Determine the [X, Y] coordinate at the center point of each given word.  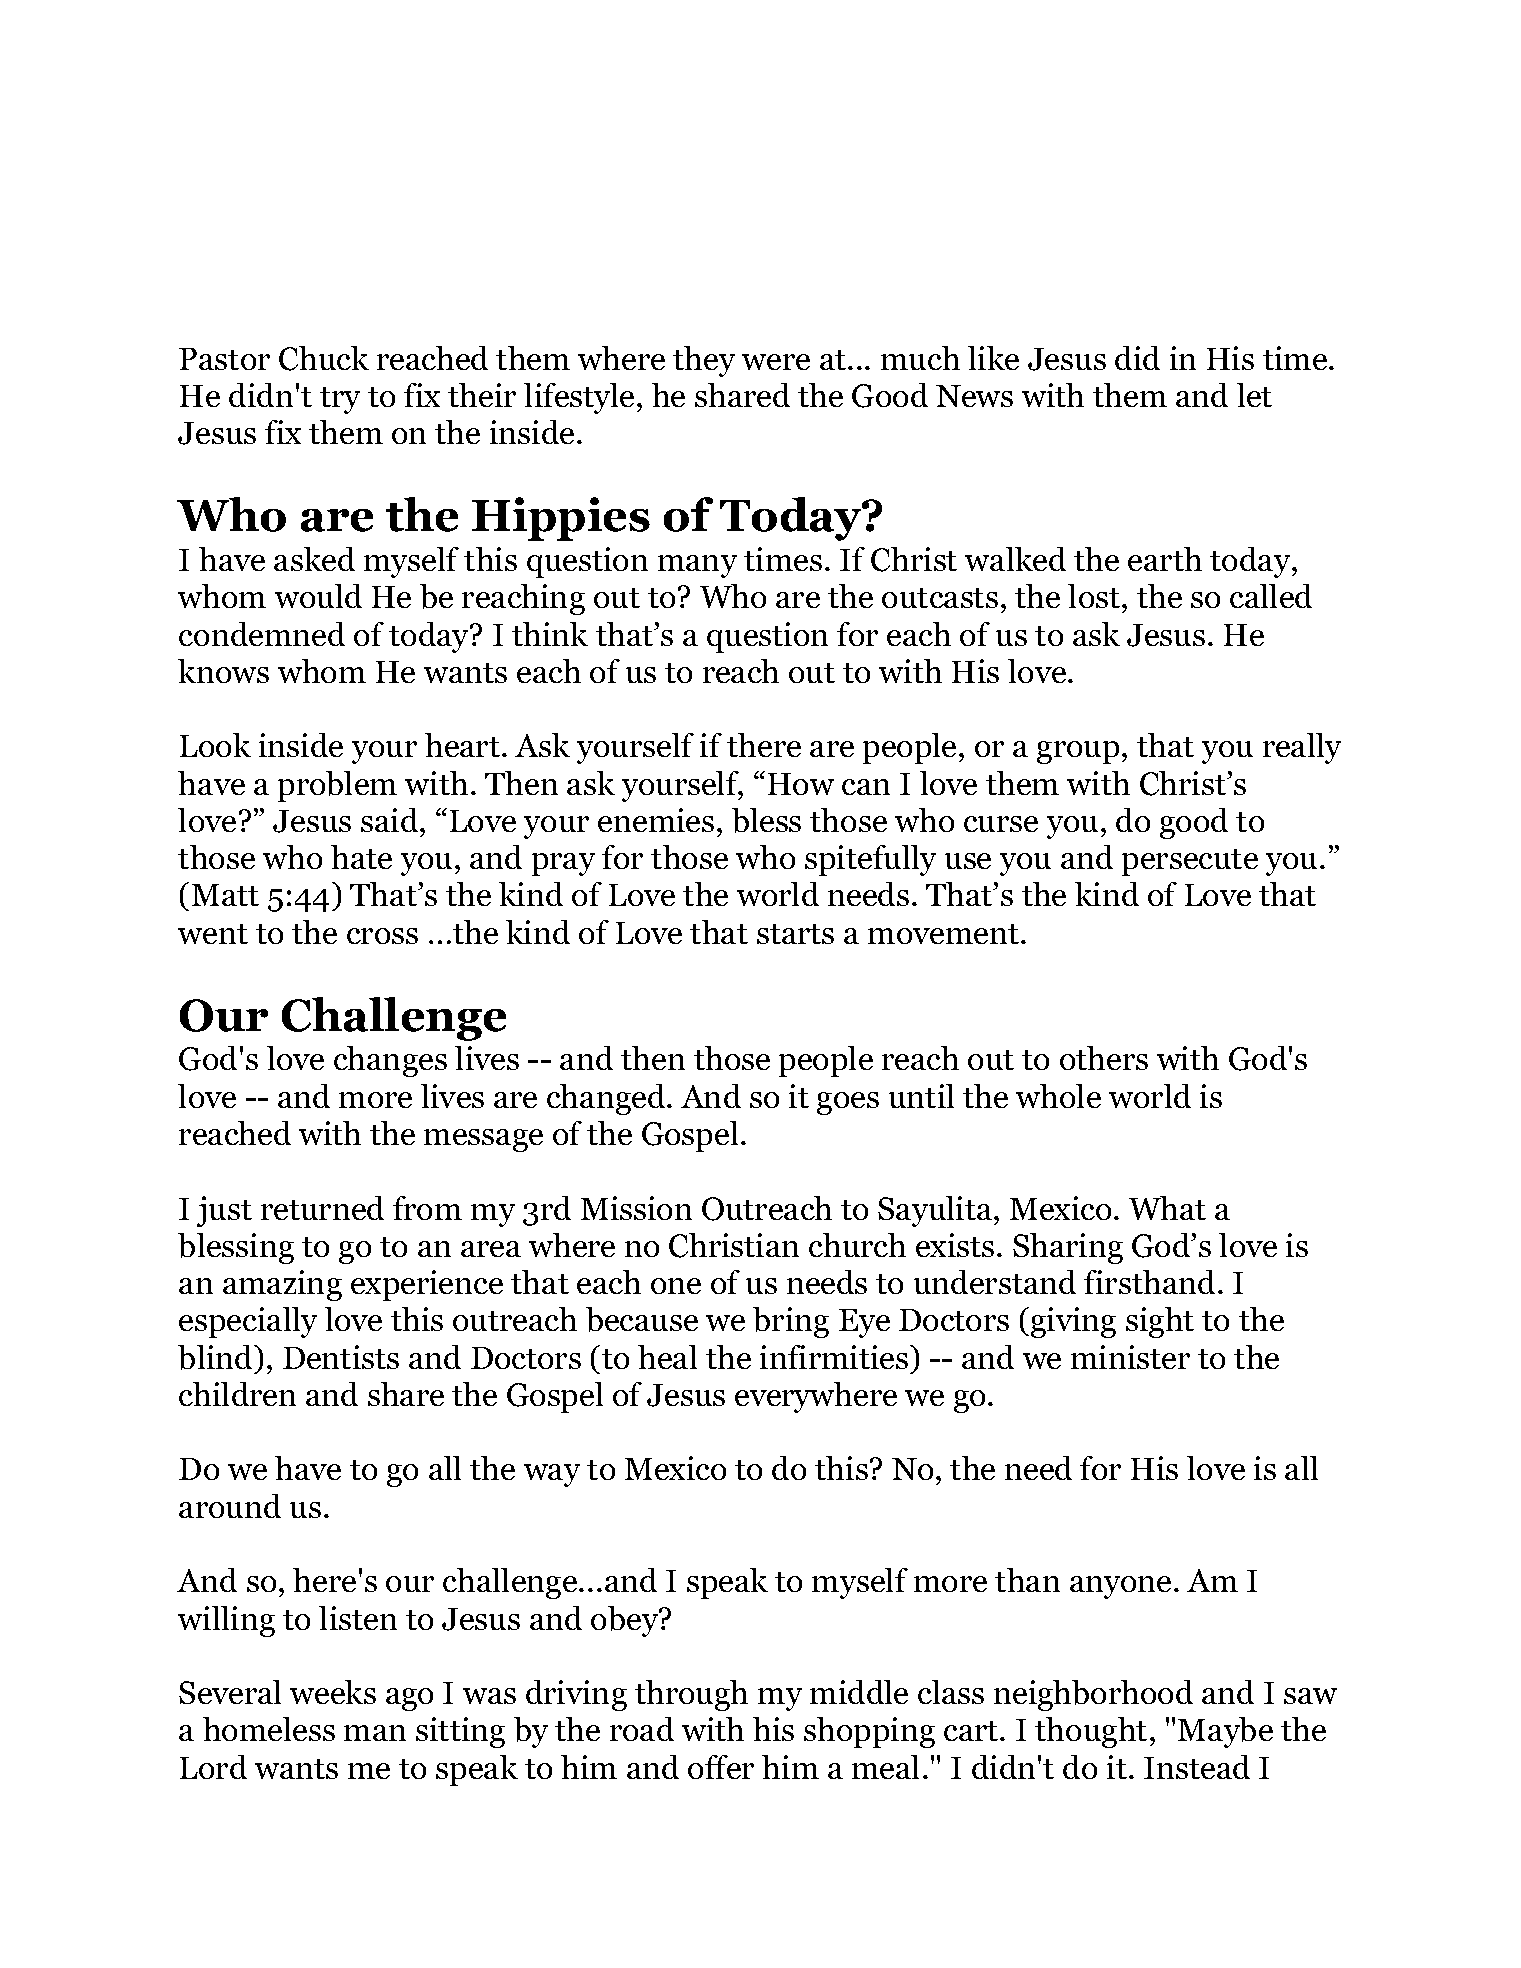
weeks [333, 1692]
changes [390, 1061]
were [776, 362]
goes [848, 1103]
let [1254, 395]
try [340, 400]
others [1104, 1058]
